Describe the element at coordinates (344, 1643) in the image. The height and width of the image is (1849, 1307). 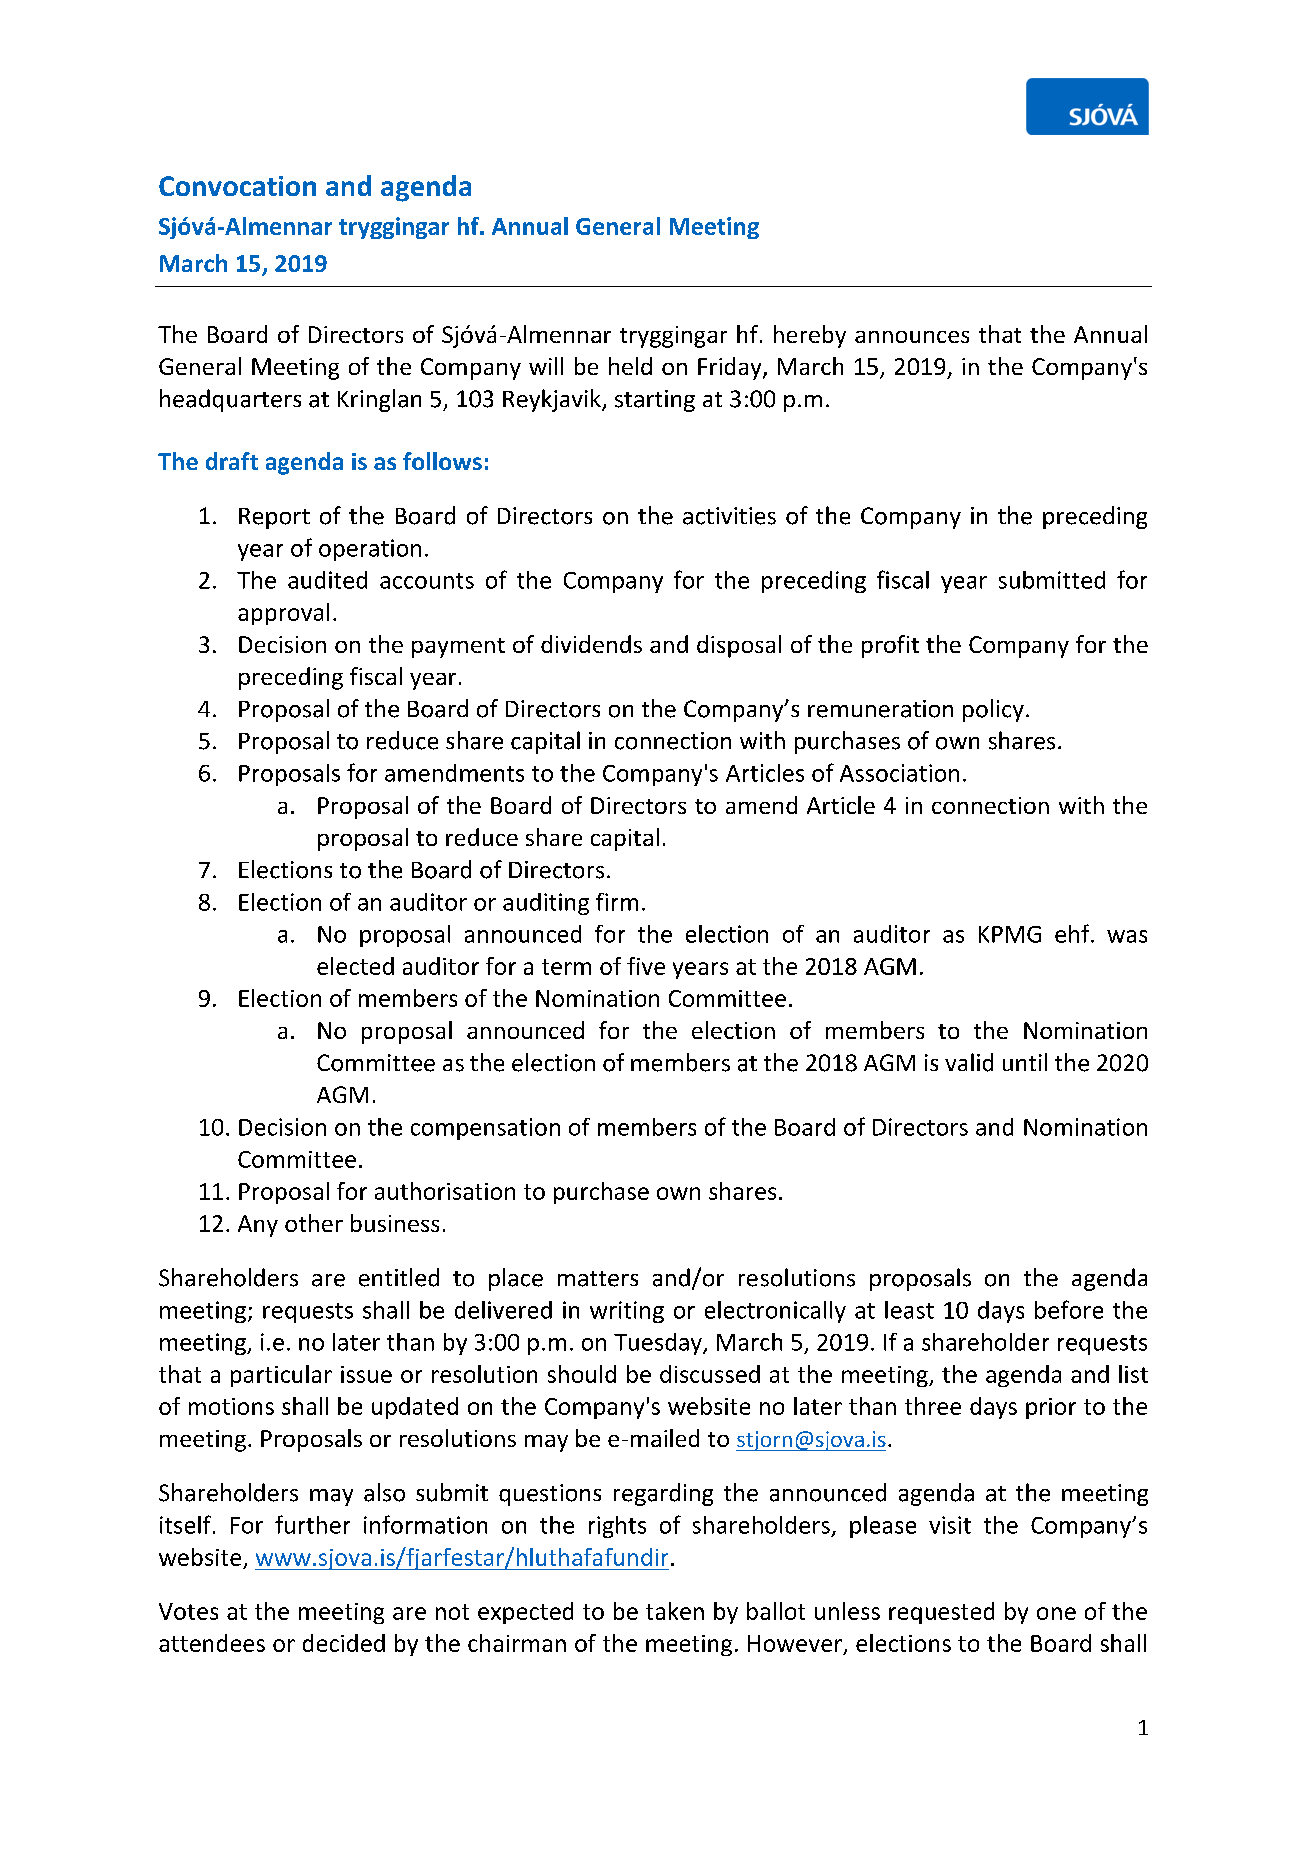
I see `decided` at that location.
